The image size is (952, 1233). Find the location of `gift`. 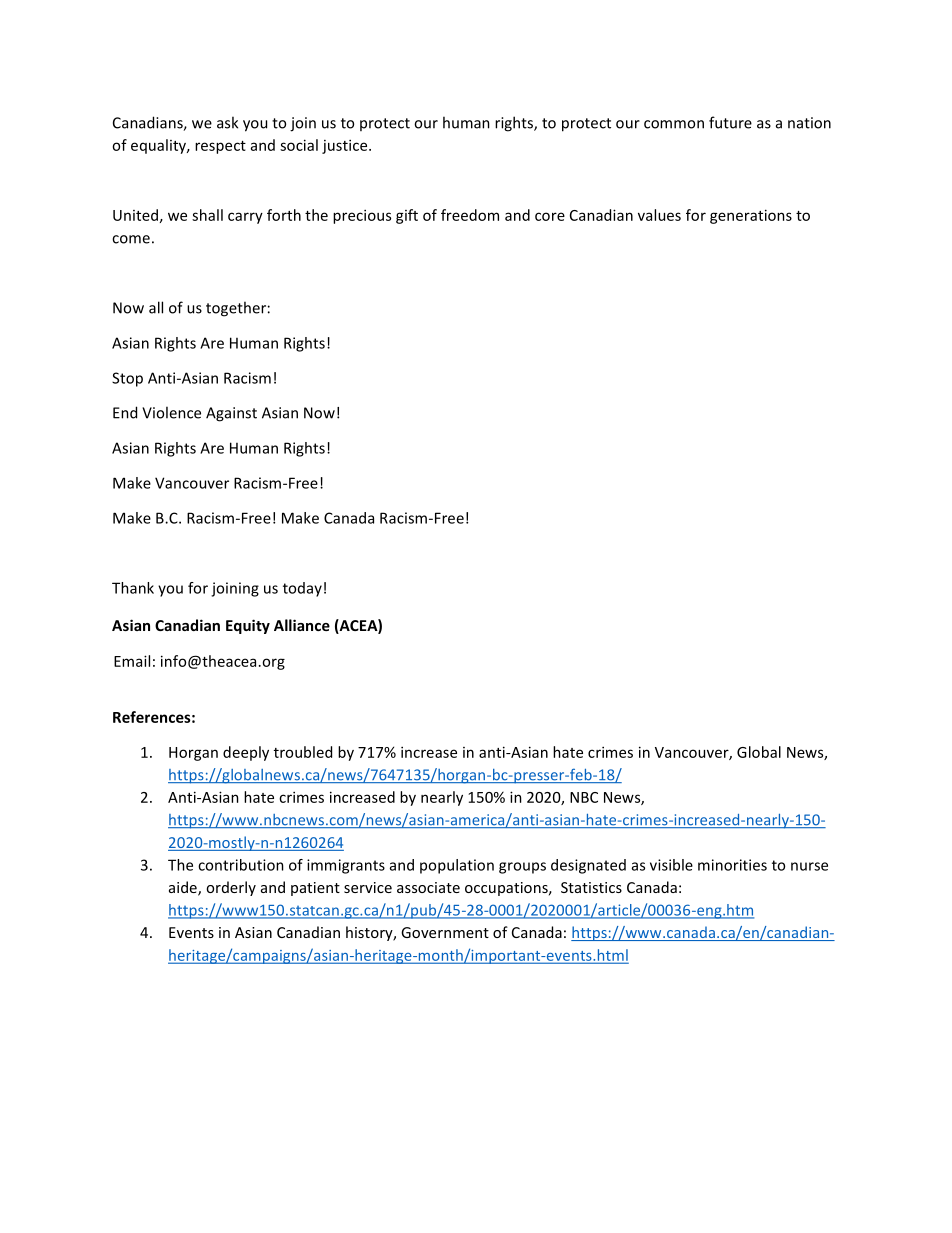

gift is located at coordinates (407, 216).
